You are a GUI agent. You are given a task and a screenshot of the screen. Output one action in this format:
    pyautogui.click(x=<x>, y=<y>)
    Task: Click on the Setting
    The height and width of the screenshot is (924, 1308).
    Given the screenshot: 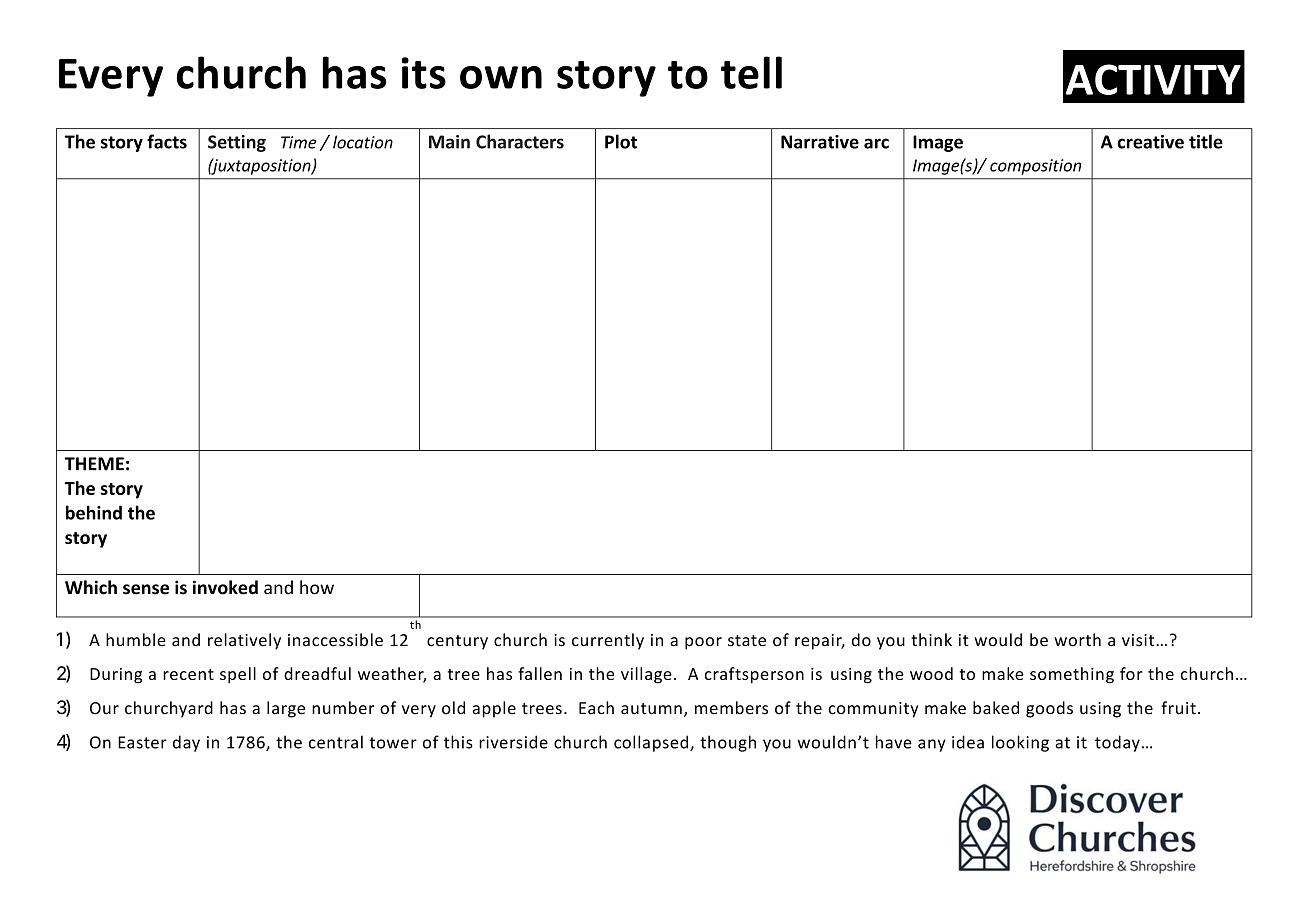 What is the action you would take?
    pyautogui.click(x=237, y=143)
